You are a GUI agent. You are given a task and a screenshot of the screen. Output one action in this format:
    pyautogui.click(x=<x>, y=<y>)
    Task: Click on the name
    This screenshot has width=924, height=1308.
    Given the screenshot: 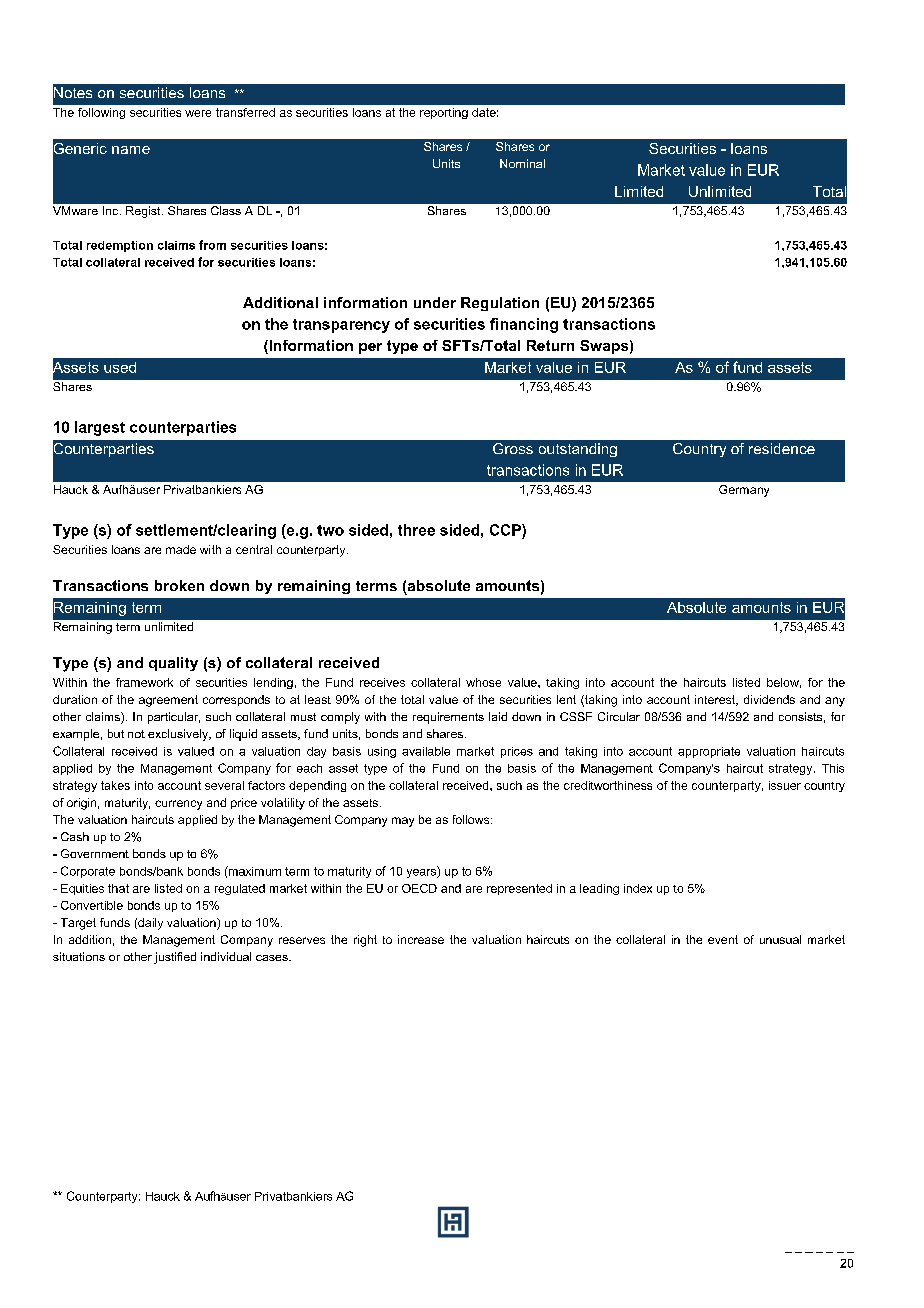 What is the action you would take?
    pyautogui.click(x=131, y=150)
